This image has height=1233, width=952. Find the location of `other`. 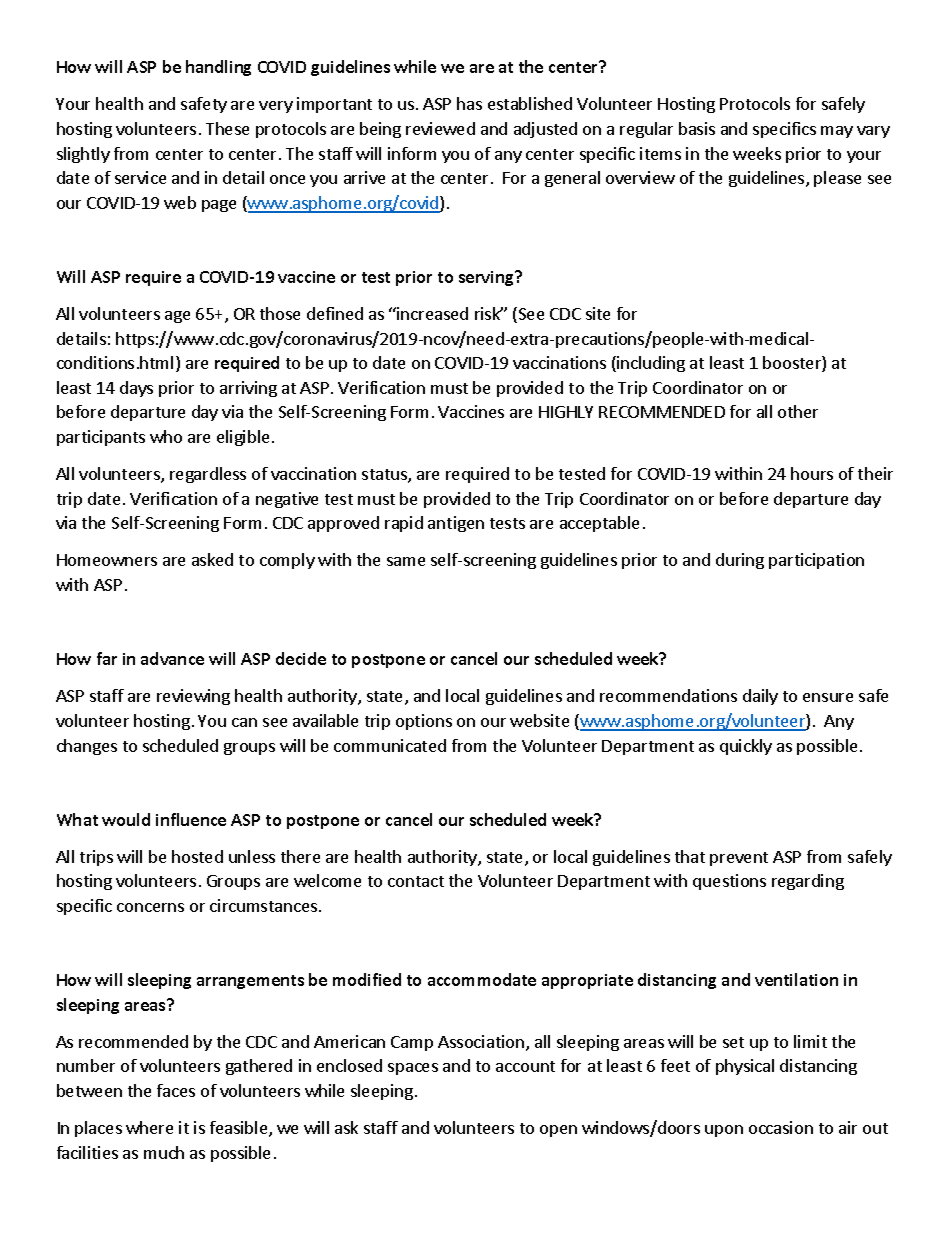

other is located at coordinates (798, 411).
